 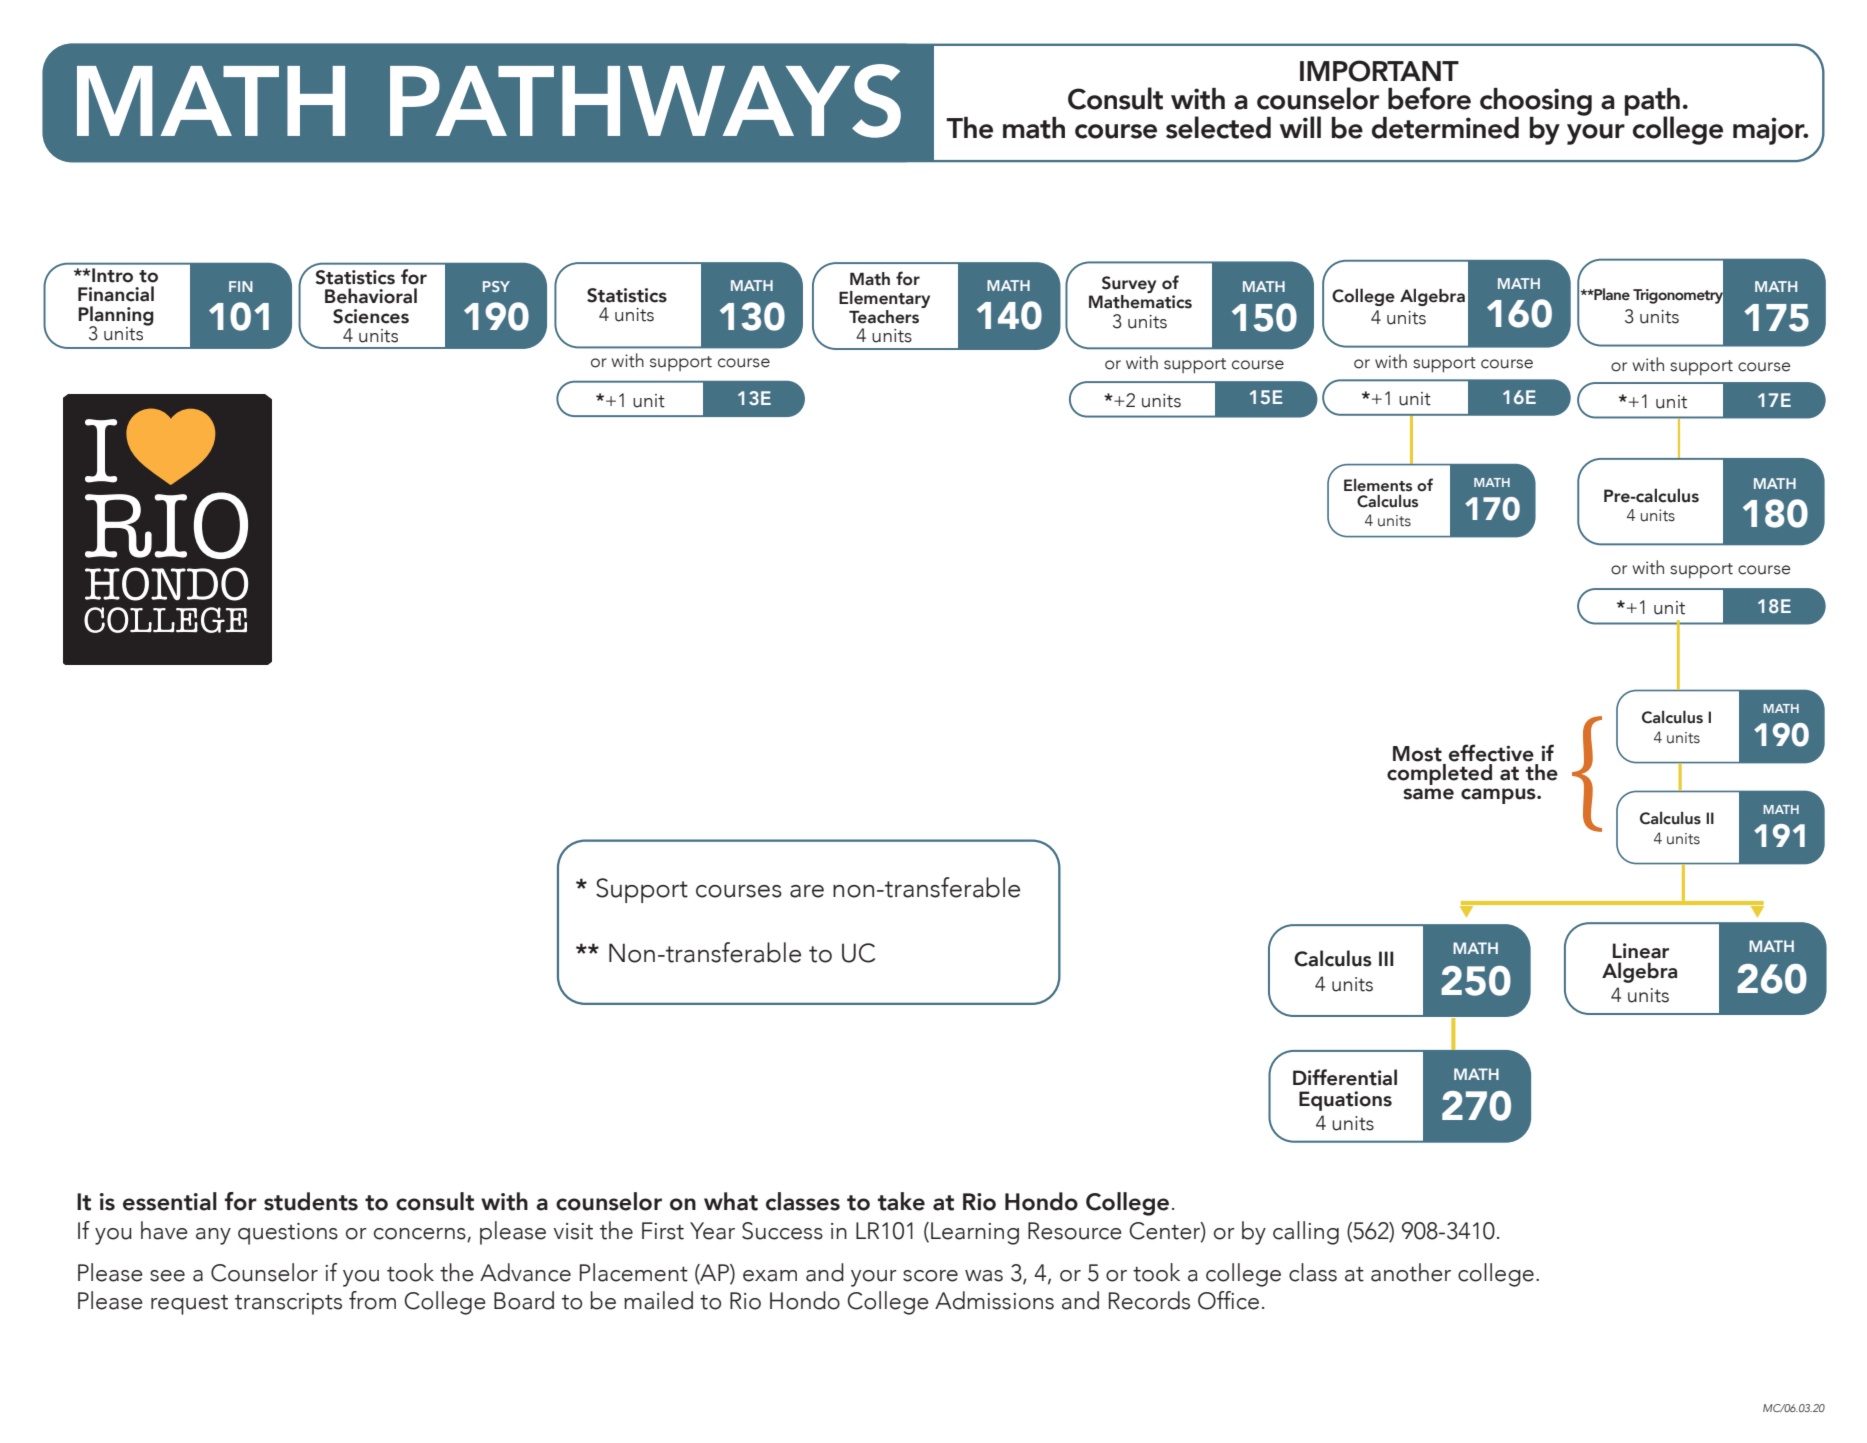 What do you see at coordinates (288, 1234) in the screenshot?
I see `questions` at bounding box center [288, 1234].
